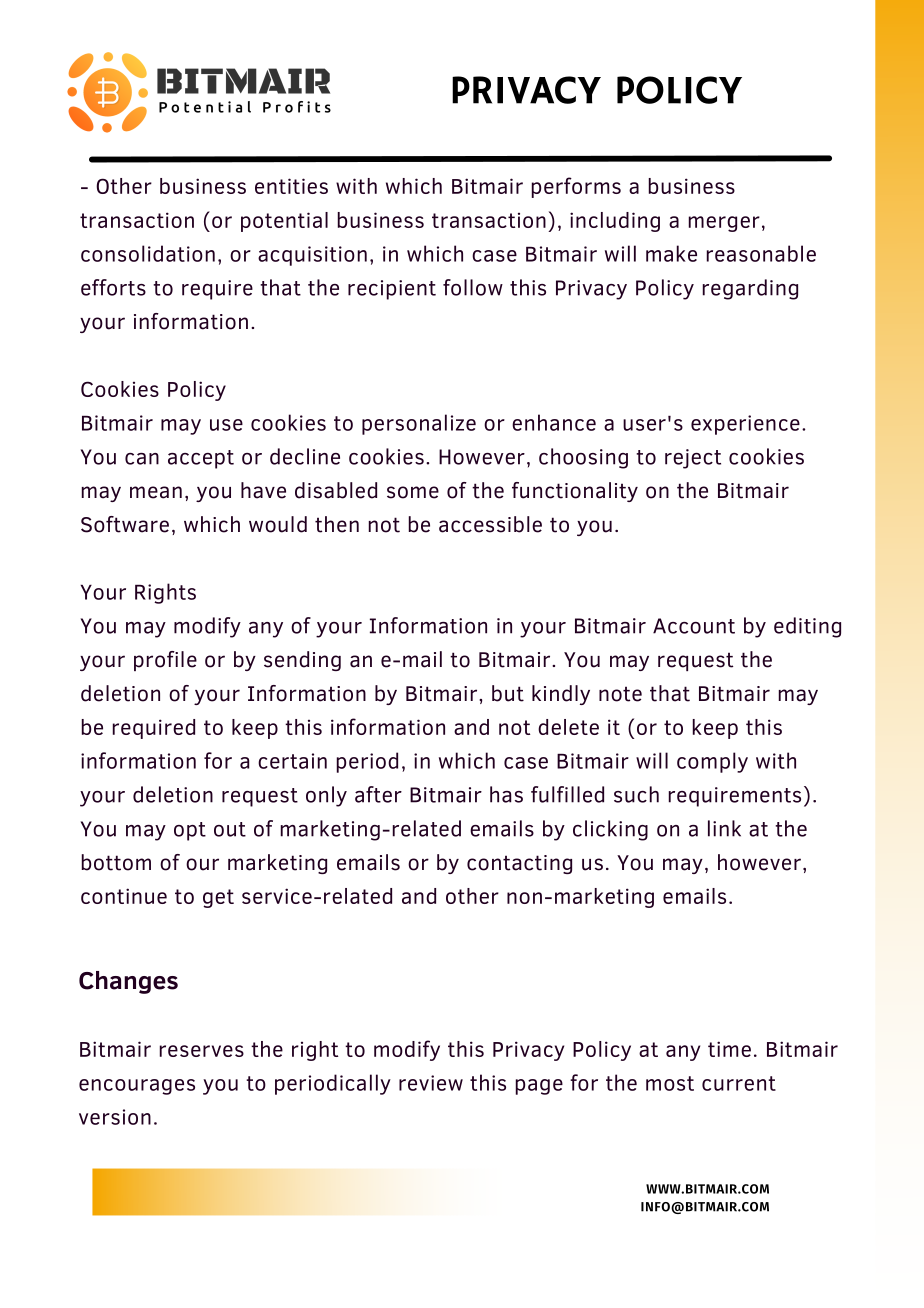 The width and height of the screenshot is (924, 1308). What do you see at coordinates (148, 253) in the screenshot?
I see `consolidation` at bounding box center [148, 253].
